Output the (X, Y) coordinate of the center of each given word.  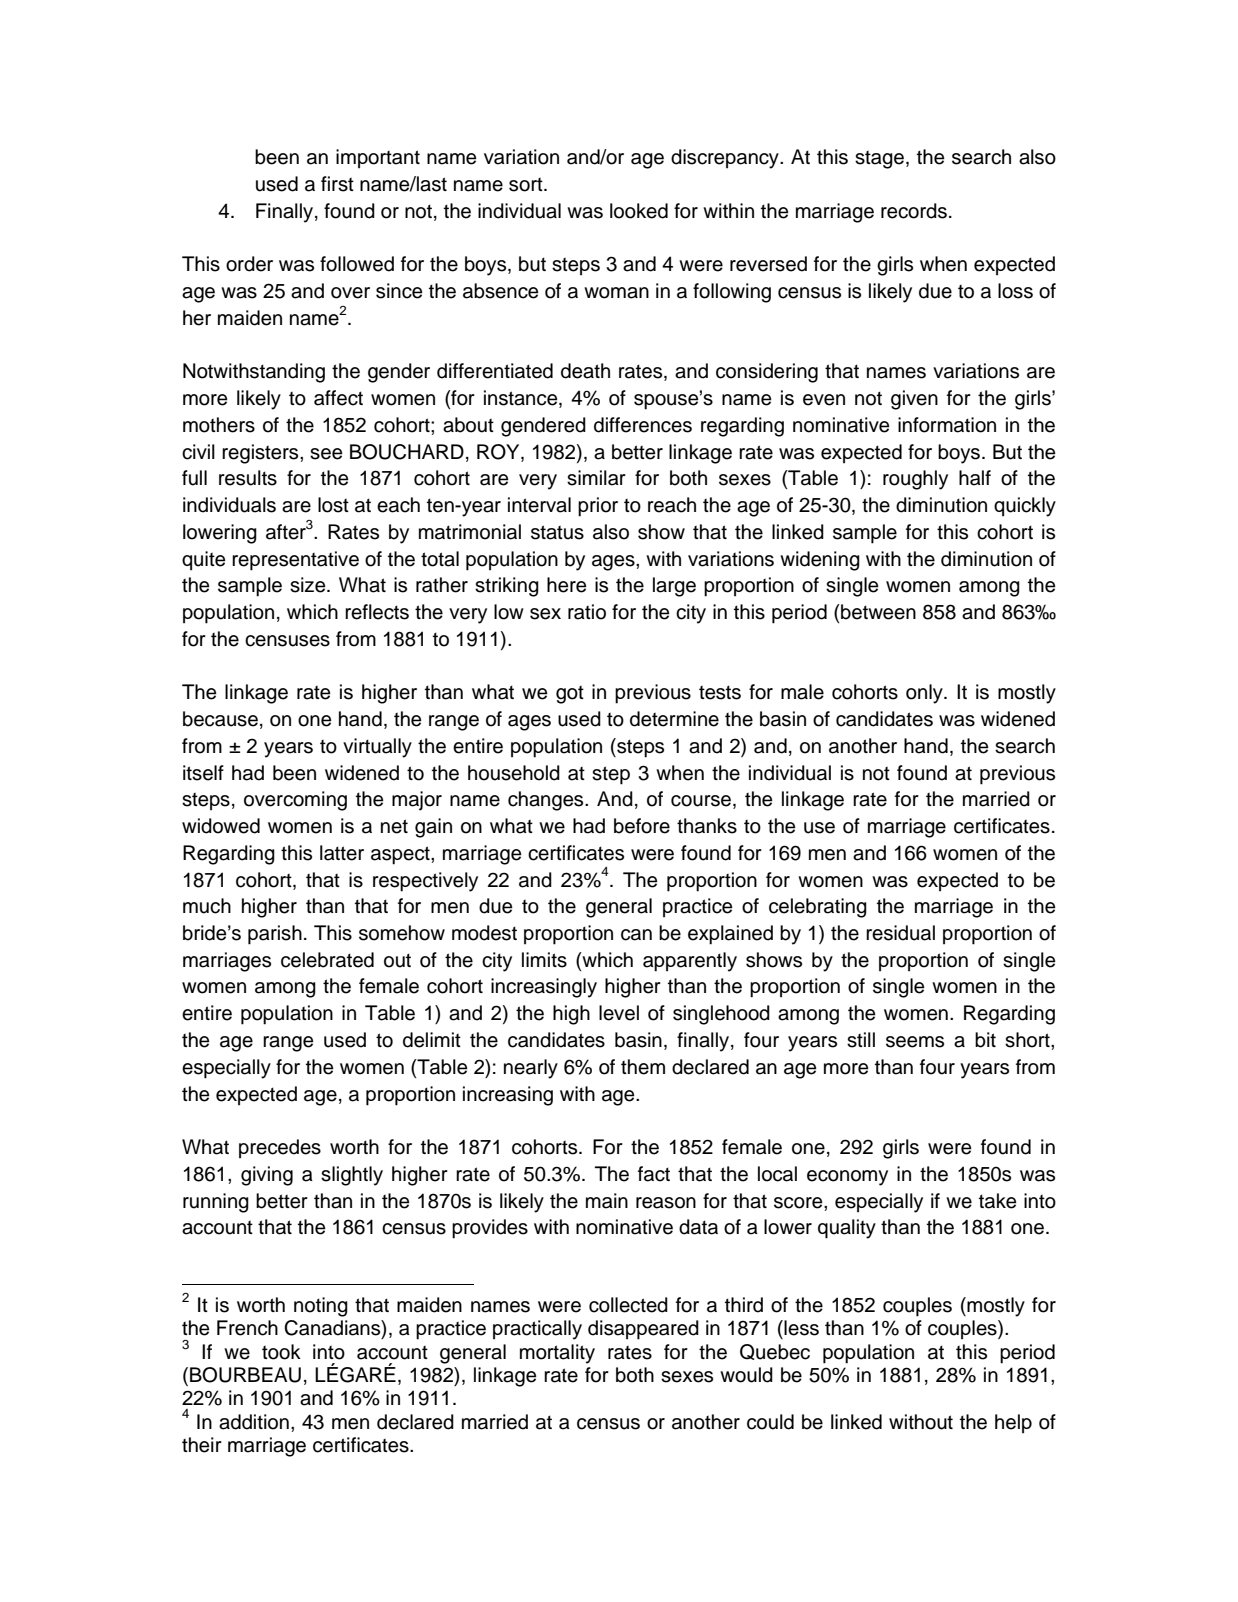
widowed (221, 826)
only (925, 694)
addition (254, 1422)
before (642, 826)
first (337, 184)
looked (639, 211)
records (914, 211)
